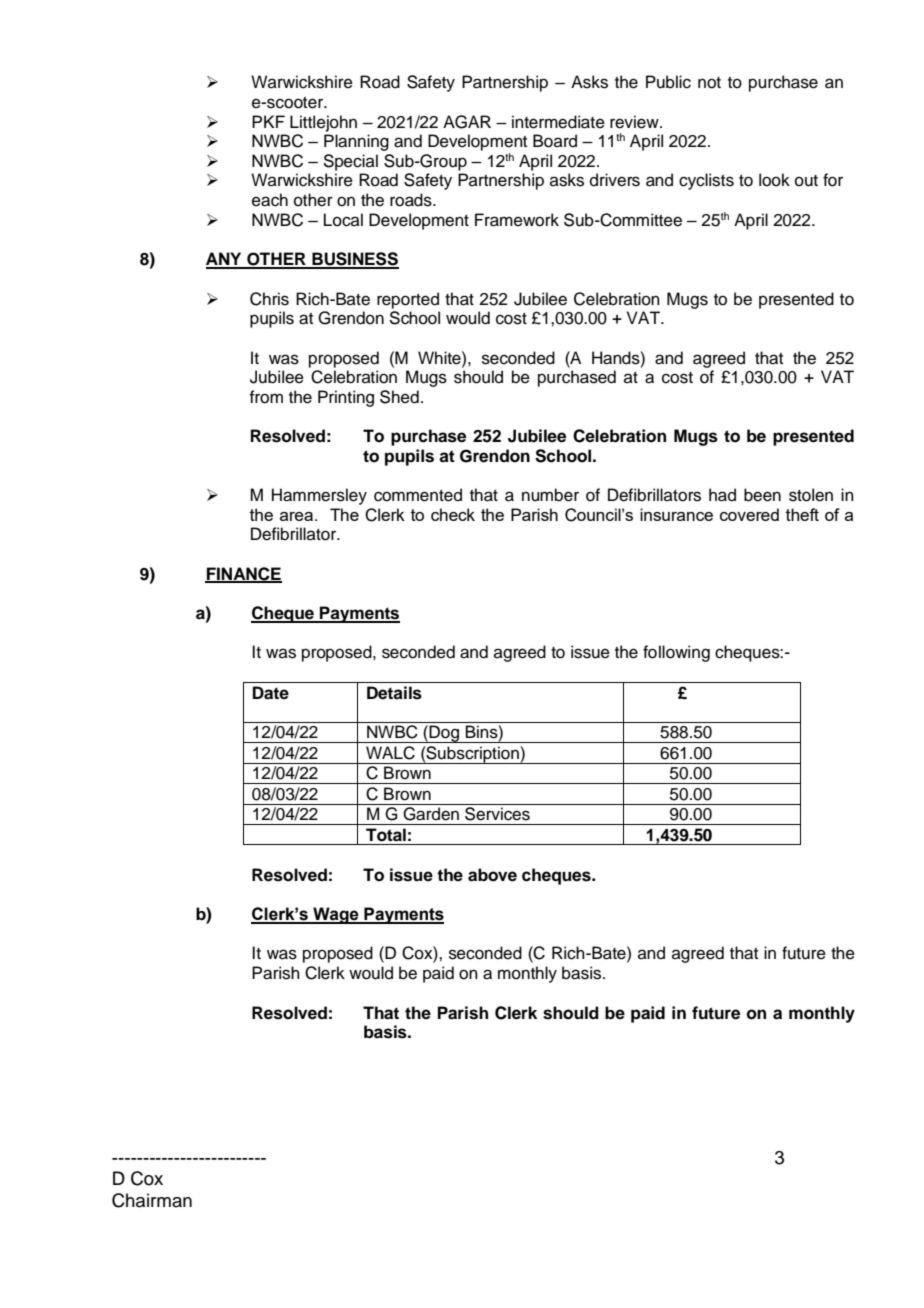 Image resolution: width=924 pixels, height=1308 pixels. Describe the element at coordinates (394, 693) in the screenshot. I see `Details` at that location.
